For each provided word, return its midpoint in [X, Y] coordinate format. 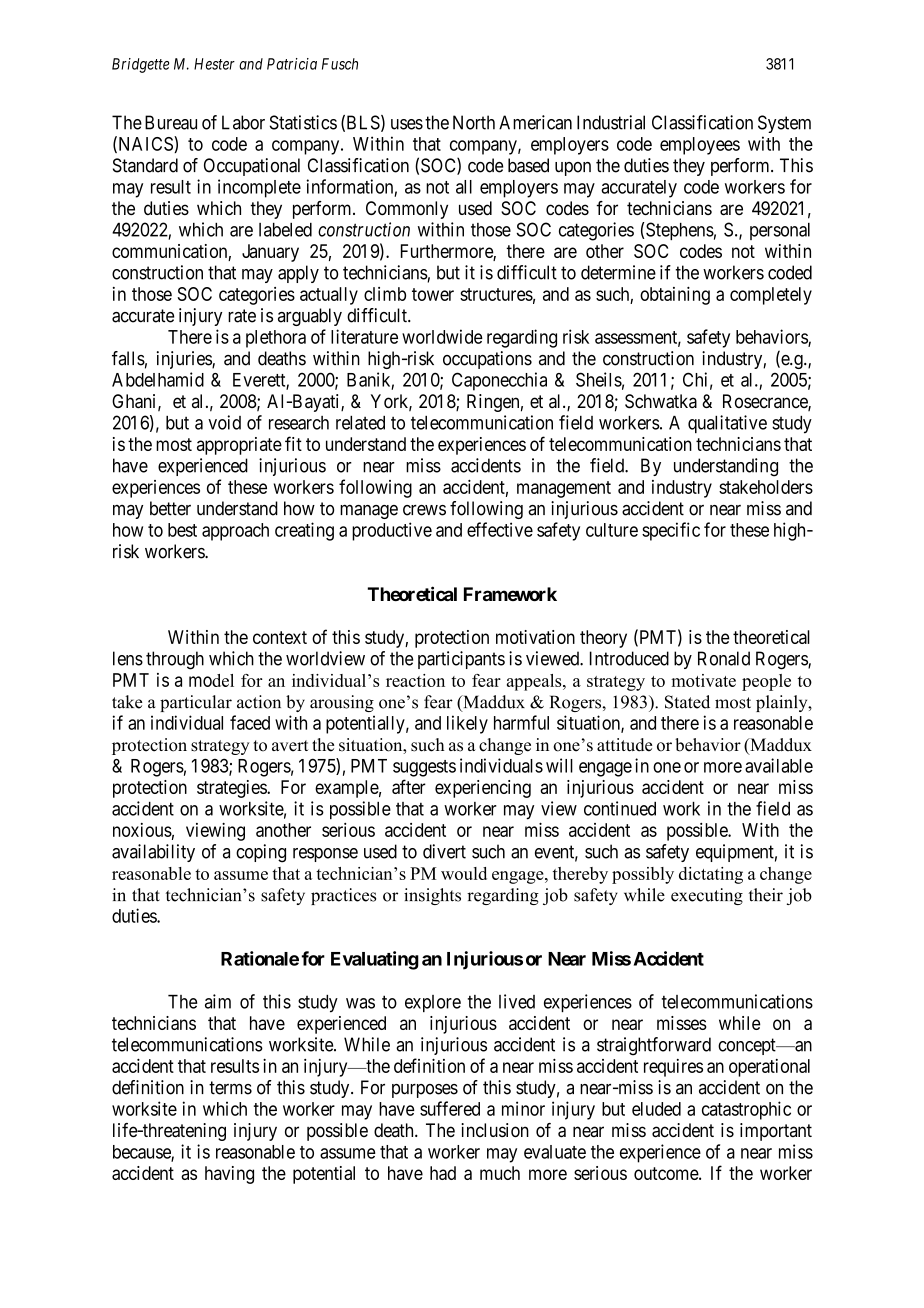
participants [461, 660]
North [474, 122]
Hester [214, 64]
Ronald [724, 658]
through [175, 660]
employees [700, 146]
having [229, 1175]
